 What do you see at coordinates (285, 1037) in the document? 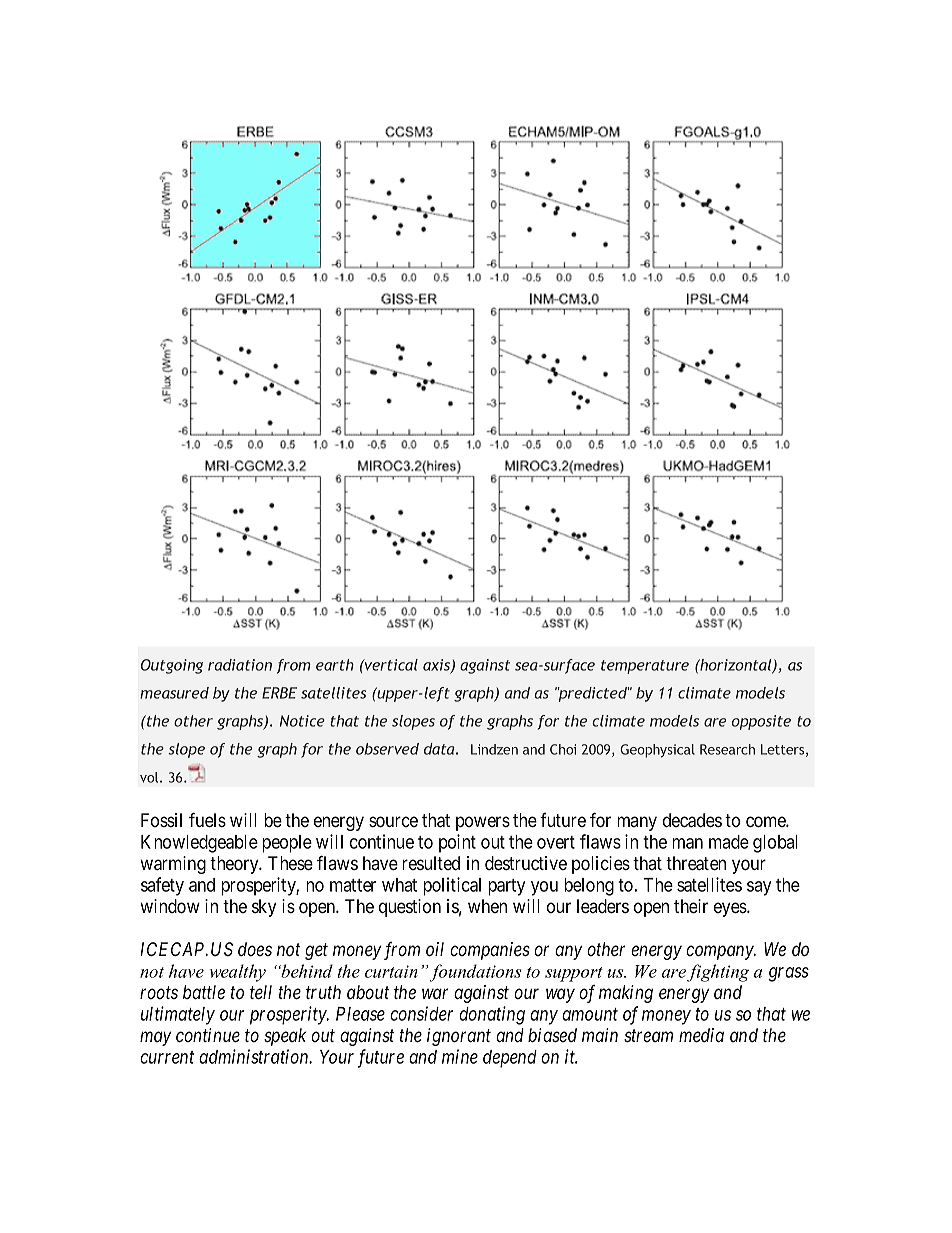
I see `speak` at bounding box center [285, 1037].
